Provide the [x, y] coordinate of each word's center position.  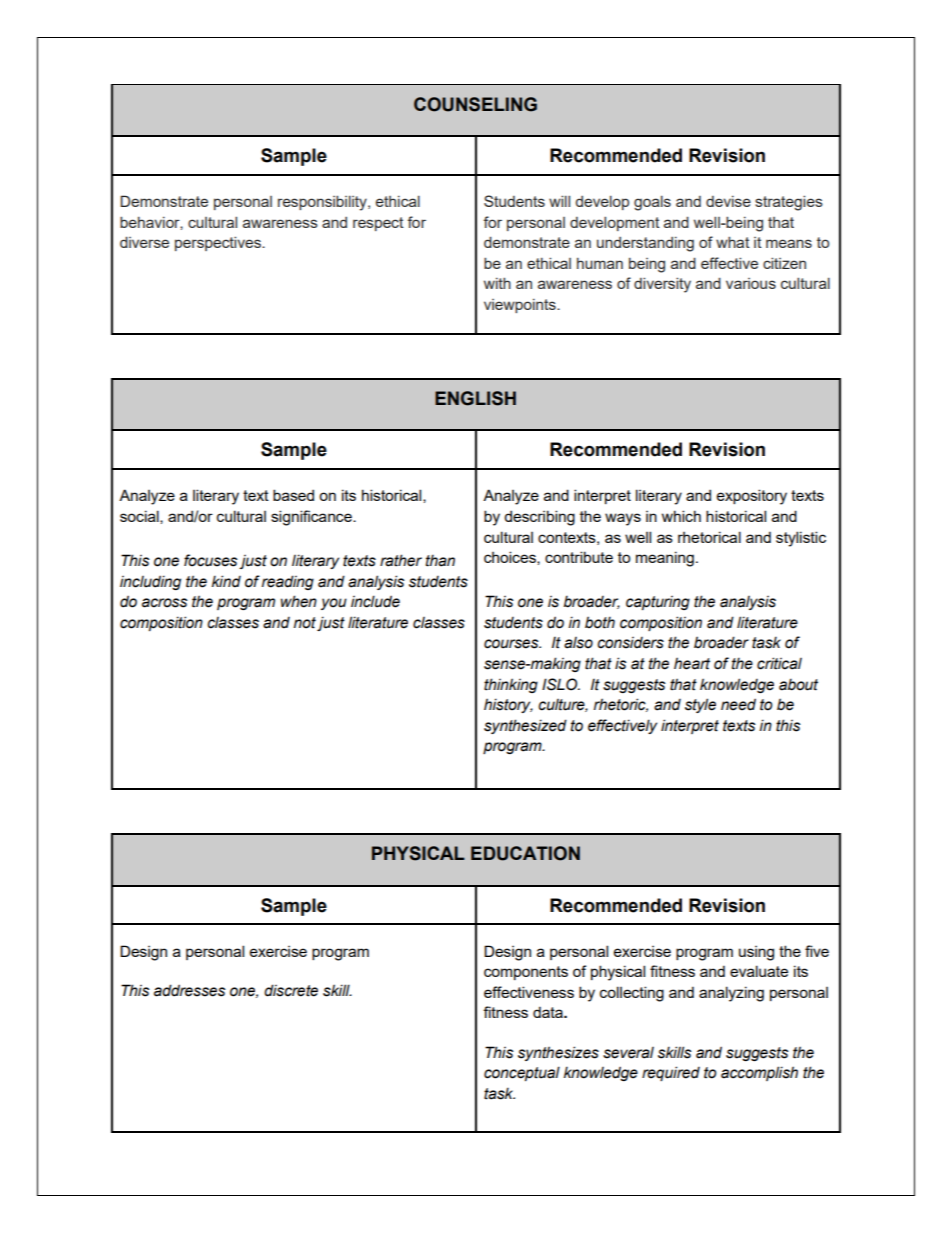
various [751, 283]
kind [226, 581]
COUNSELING [475, 104]
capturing [658, 602]
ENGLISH [475, 398]
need [738, 704]
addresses [189, 990]
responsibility [323, 203]
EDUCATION [525, 853]
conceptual [522, 1073]
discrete [291, 990]
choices [511, 558]
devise [728, 201]
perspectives [219, 243]
